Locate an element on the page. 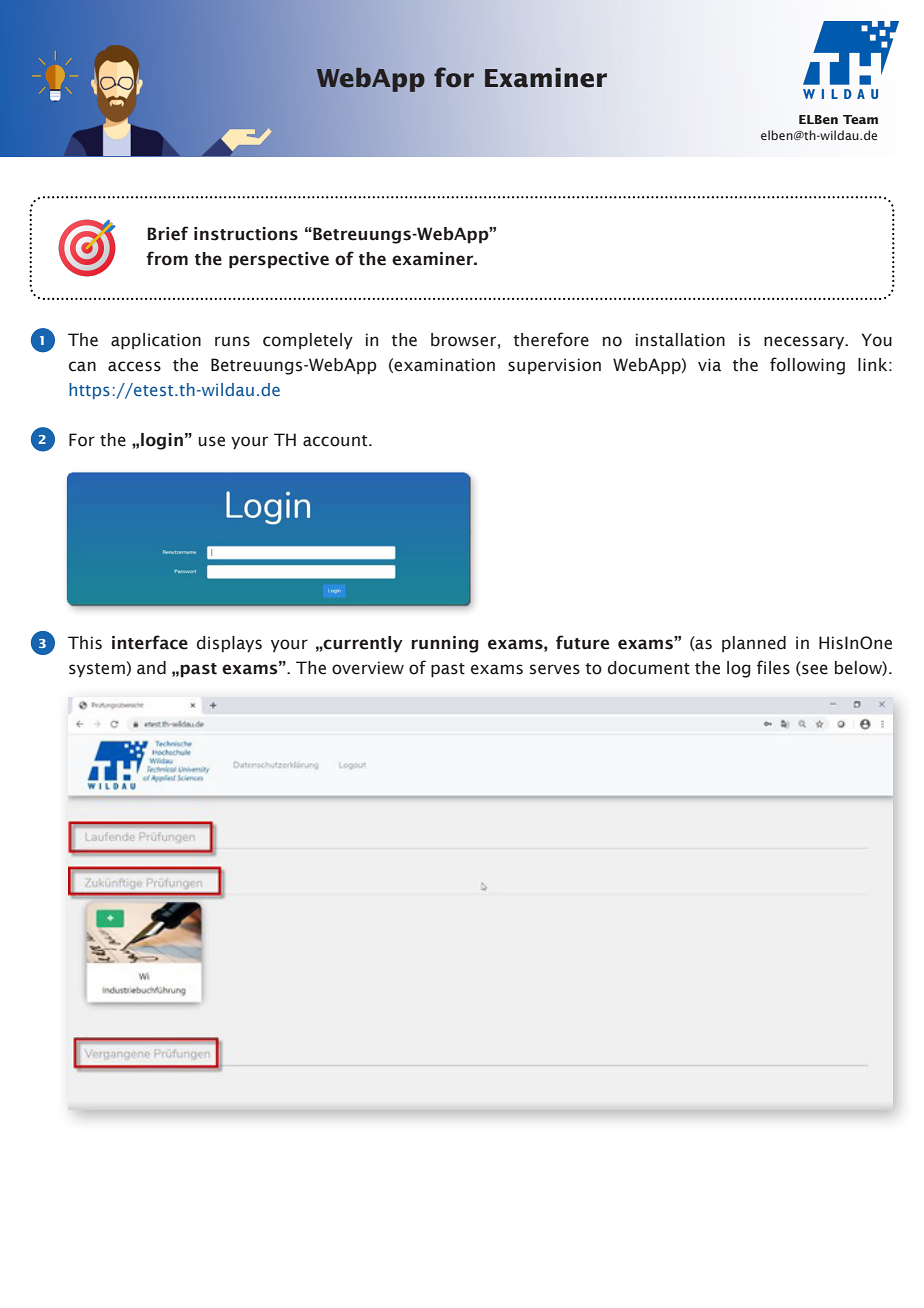 This document has height=1308, width=924. Team is located at coordinates (860, 119).
